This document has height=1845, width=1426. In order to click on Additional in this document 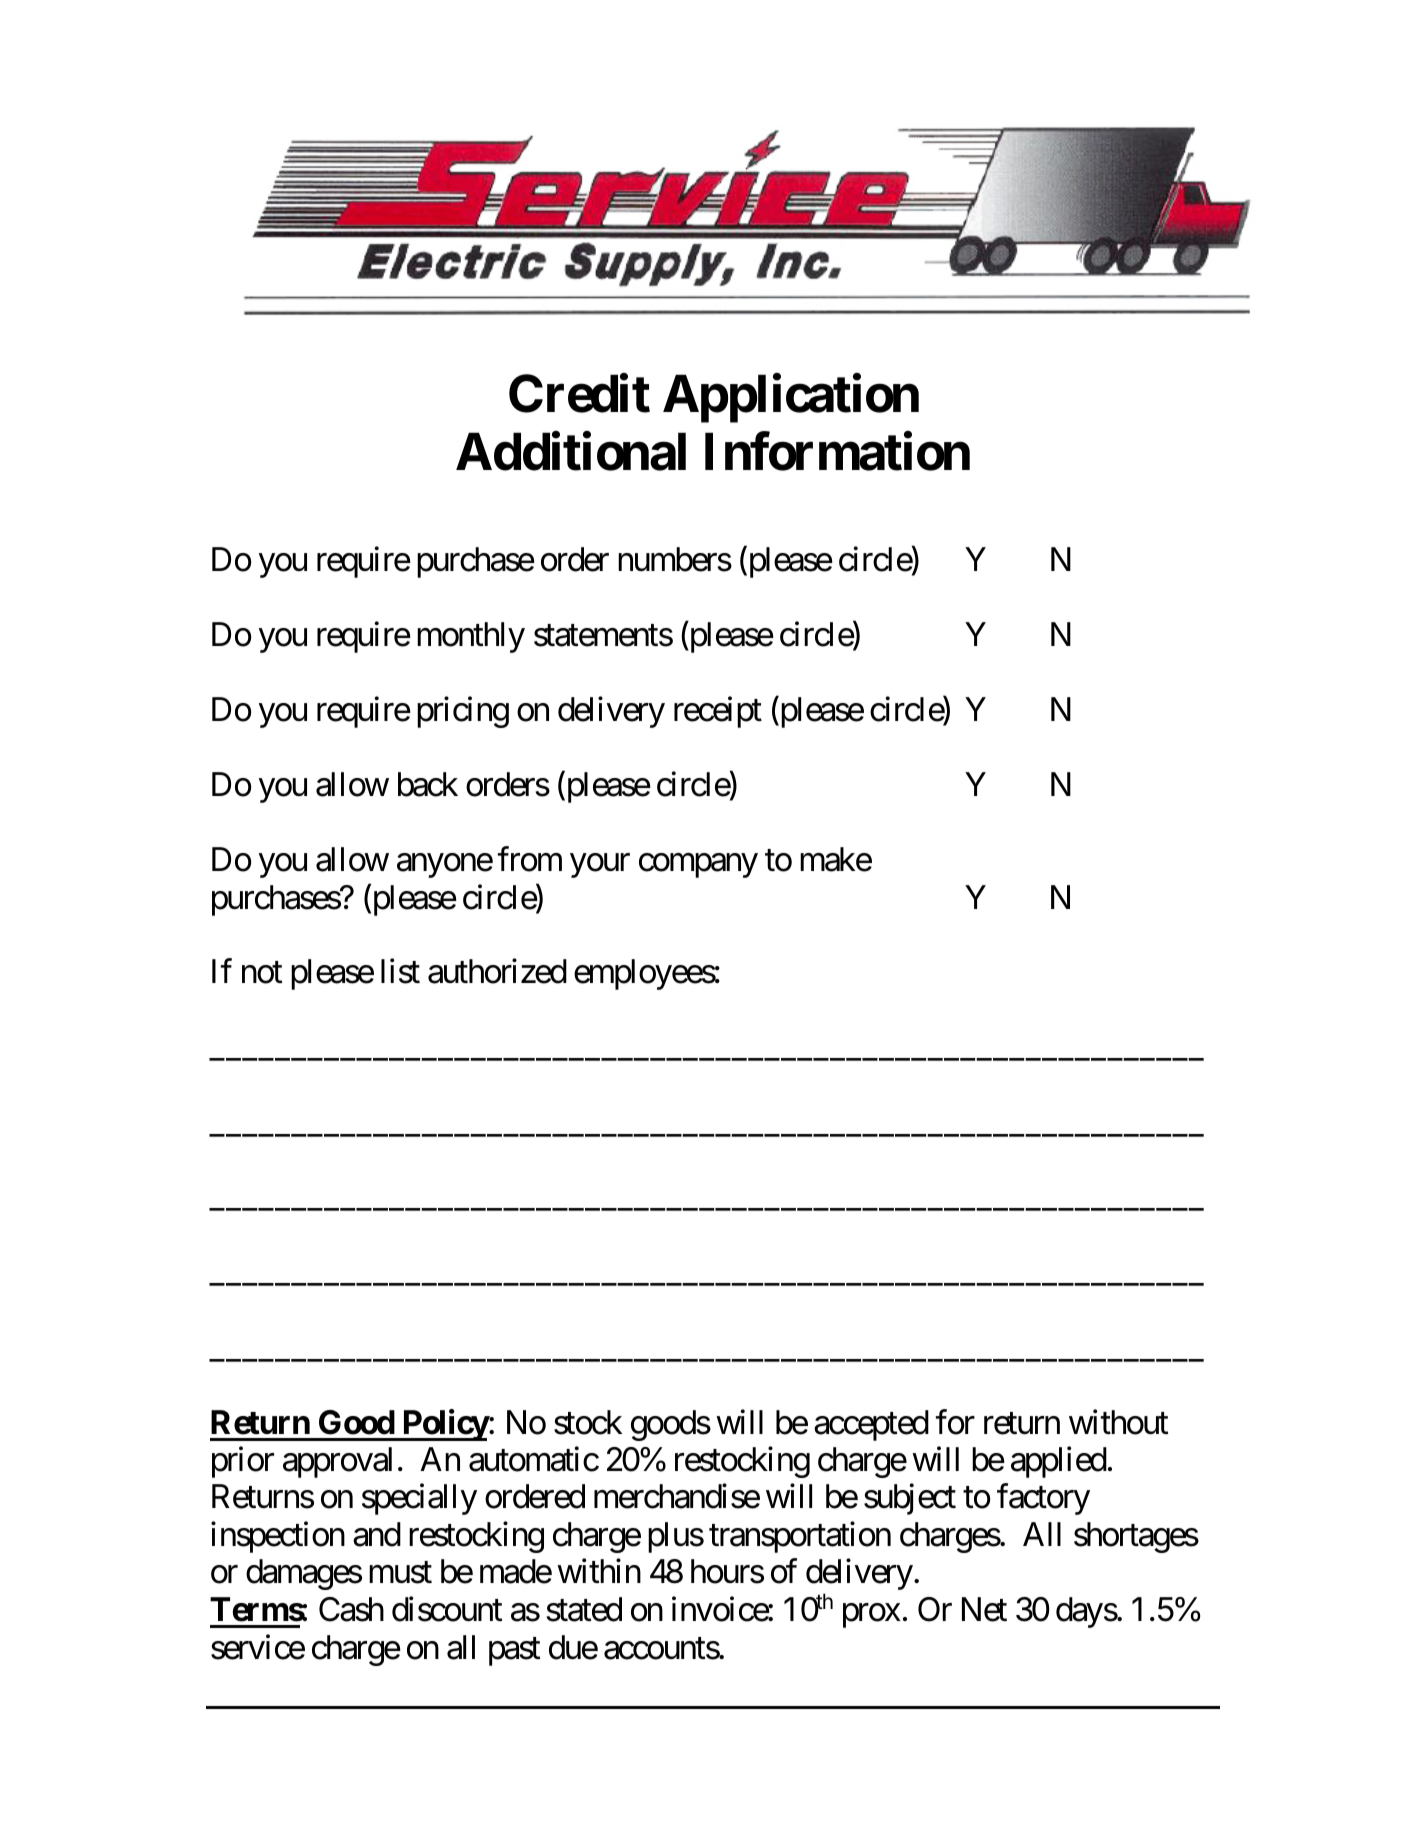, I will do `click(571, 452)`.
